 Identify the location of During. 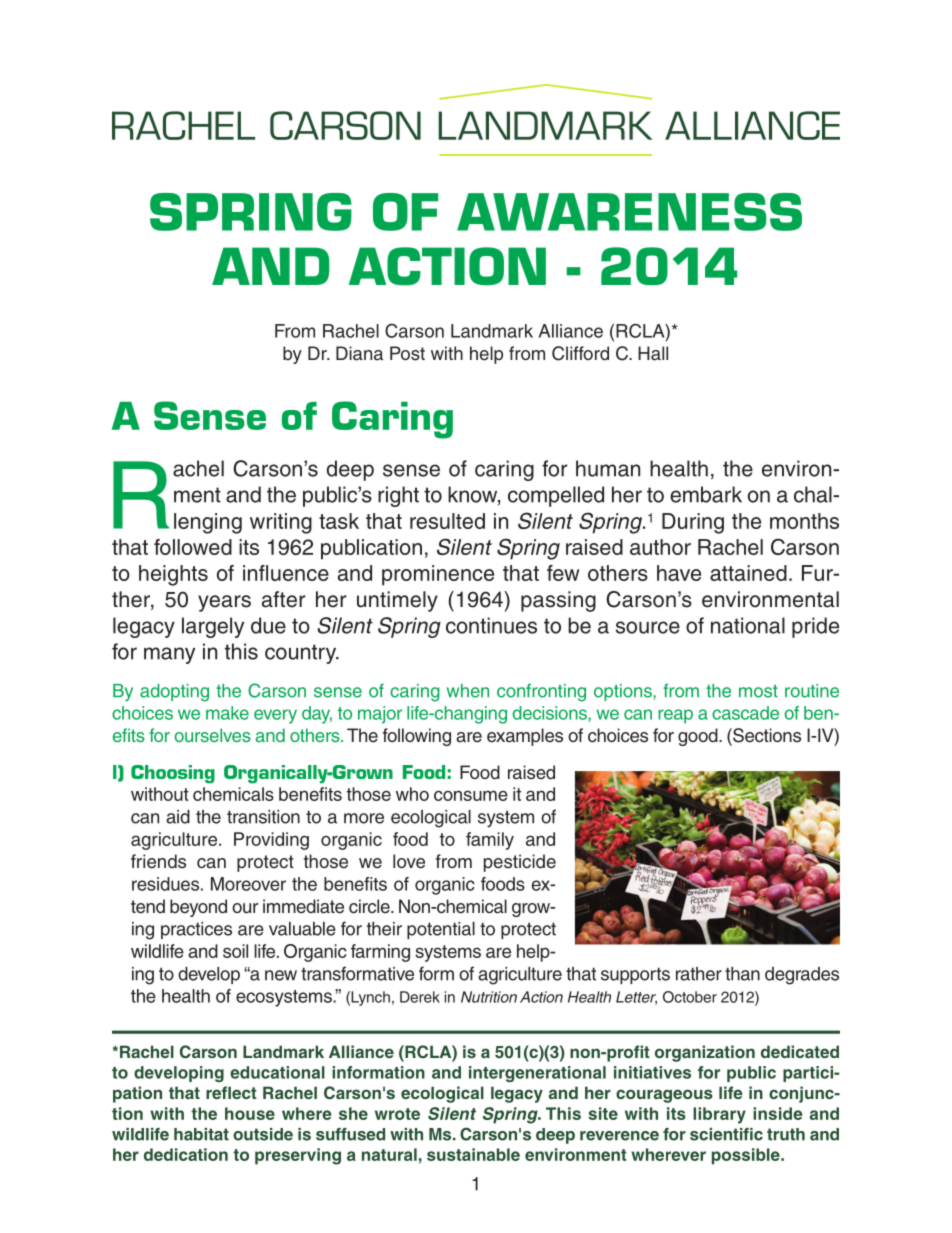
(693, 523).
